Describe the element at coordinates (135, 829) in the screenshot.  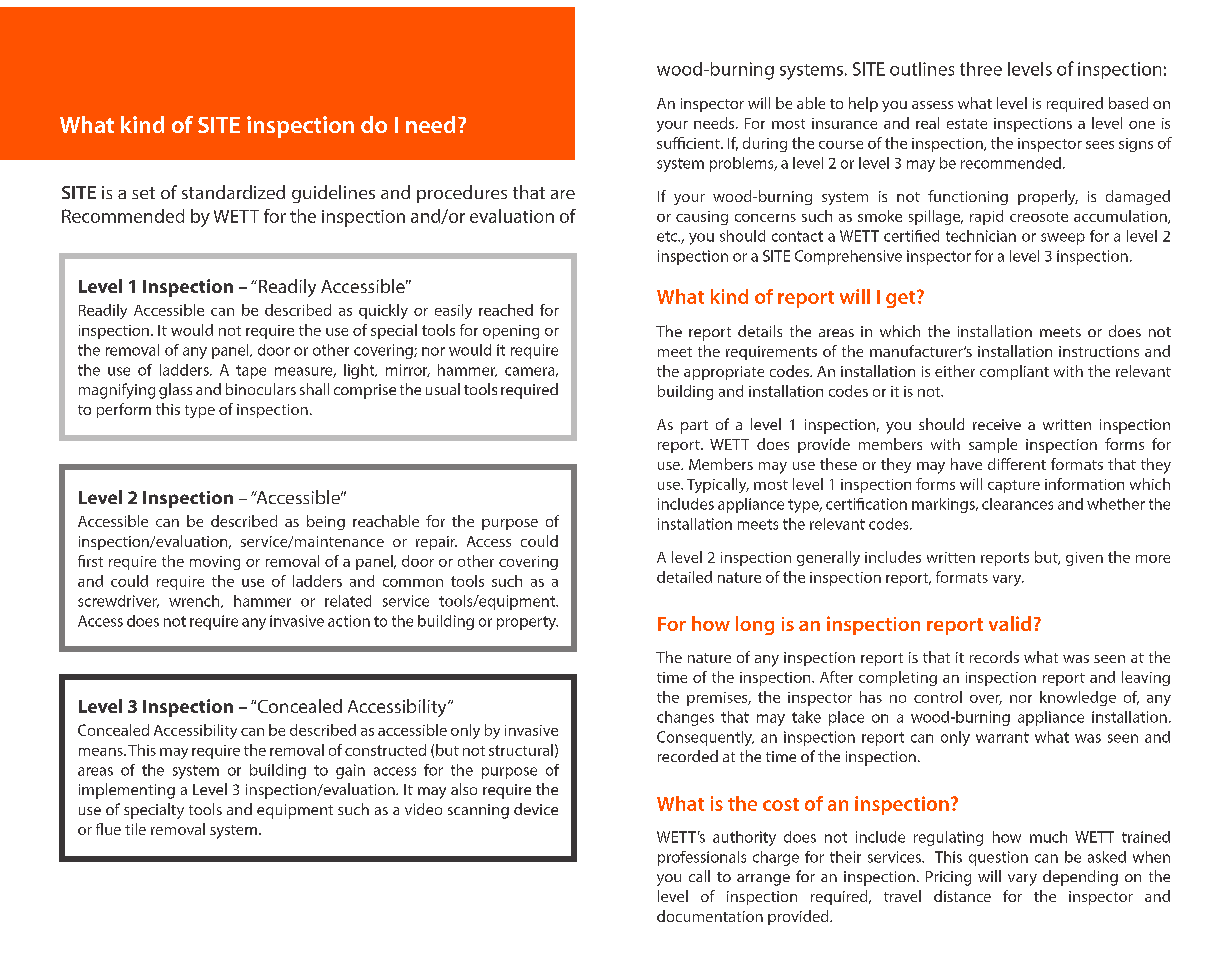
I see `tile` at that location.
